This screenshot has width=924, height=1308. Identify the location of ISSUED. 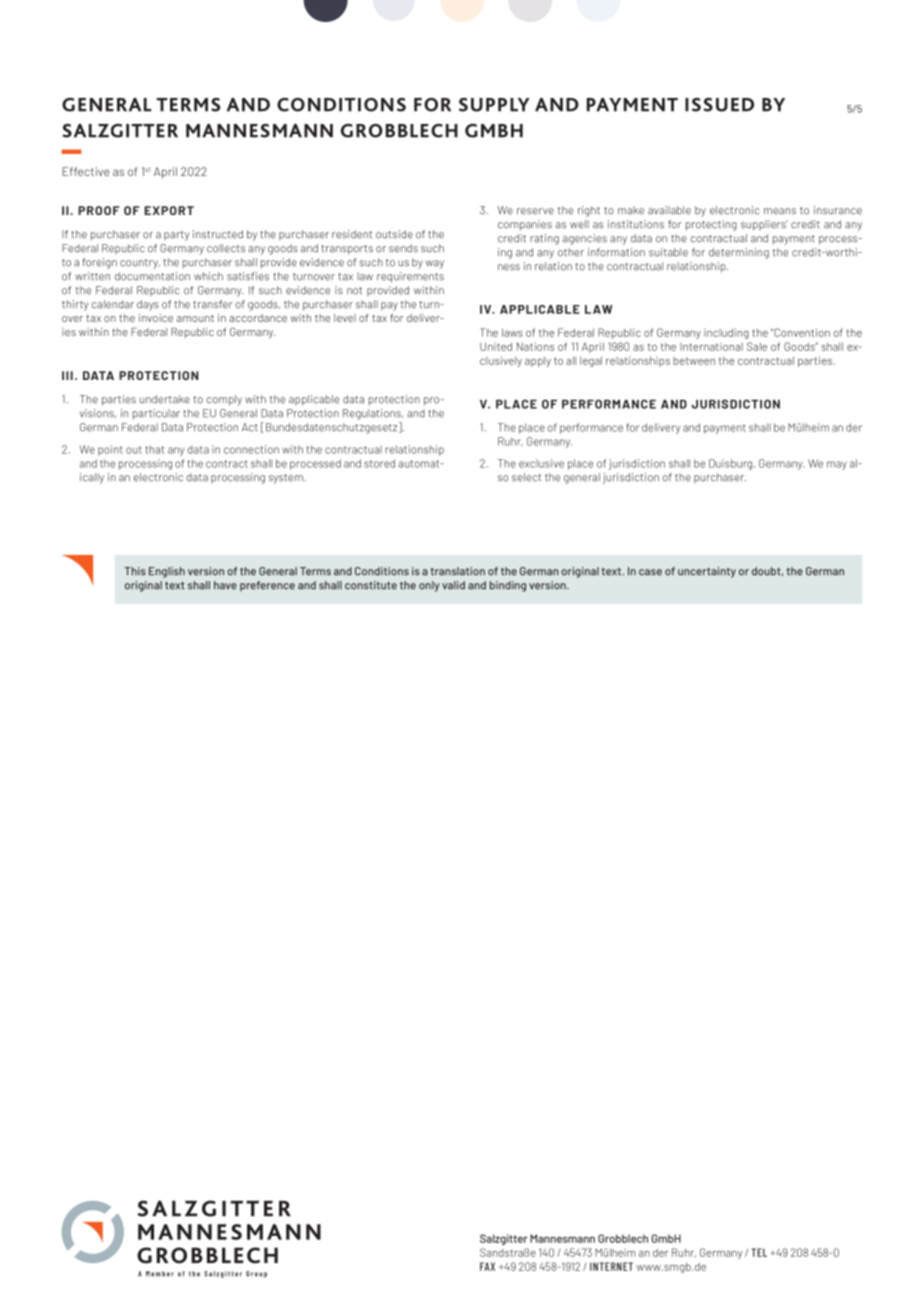
(719, 105).
